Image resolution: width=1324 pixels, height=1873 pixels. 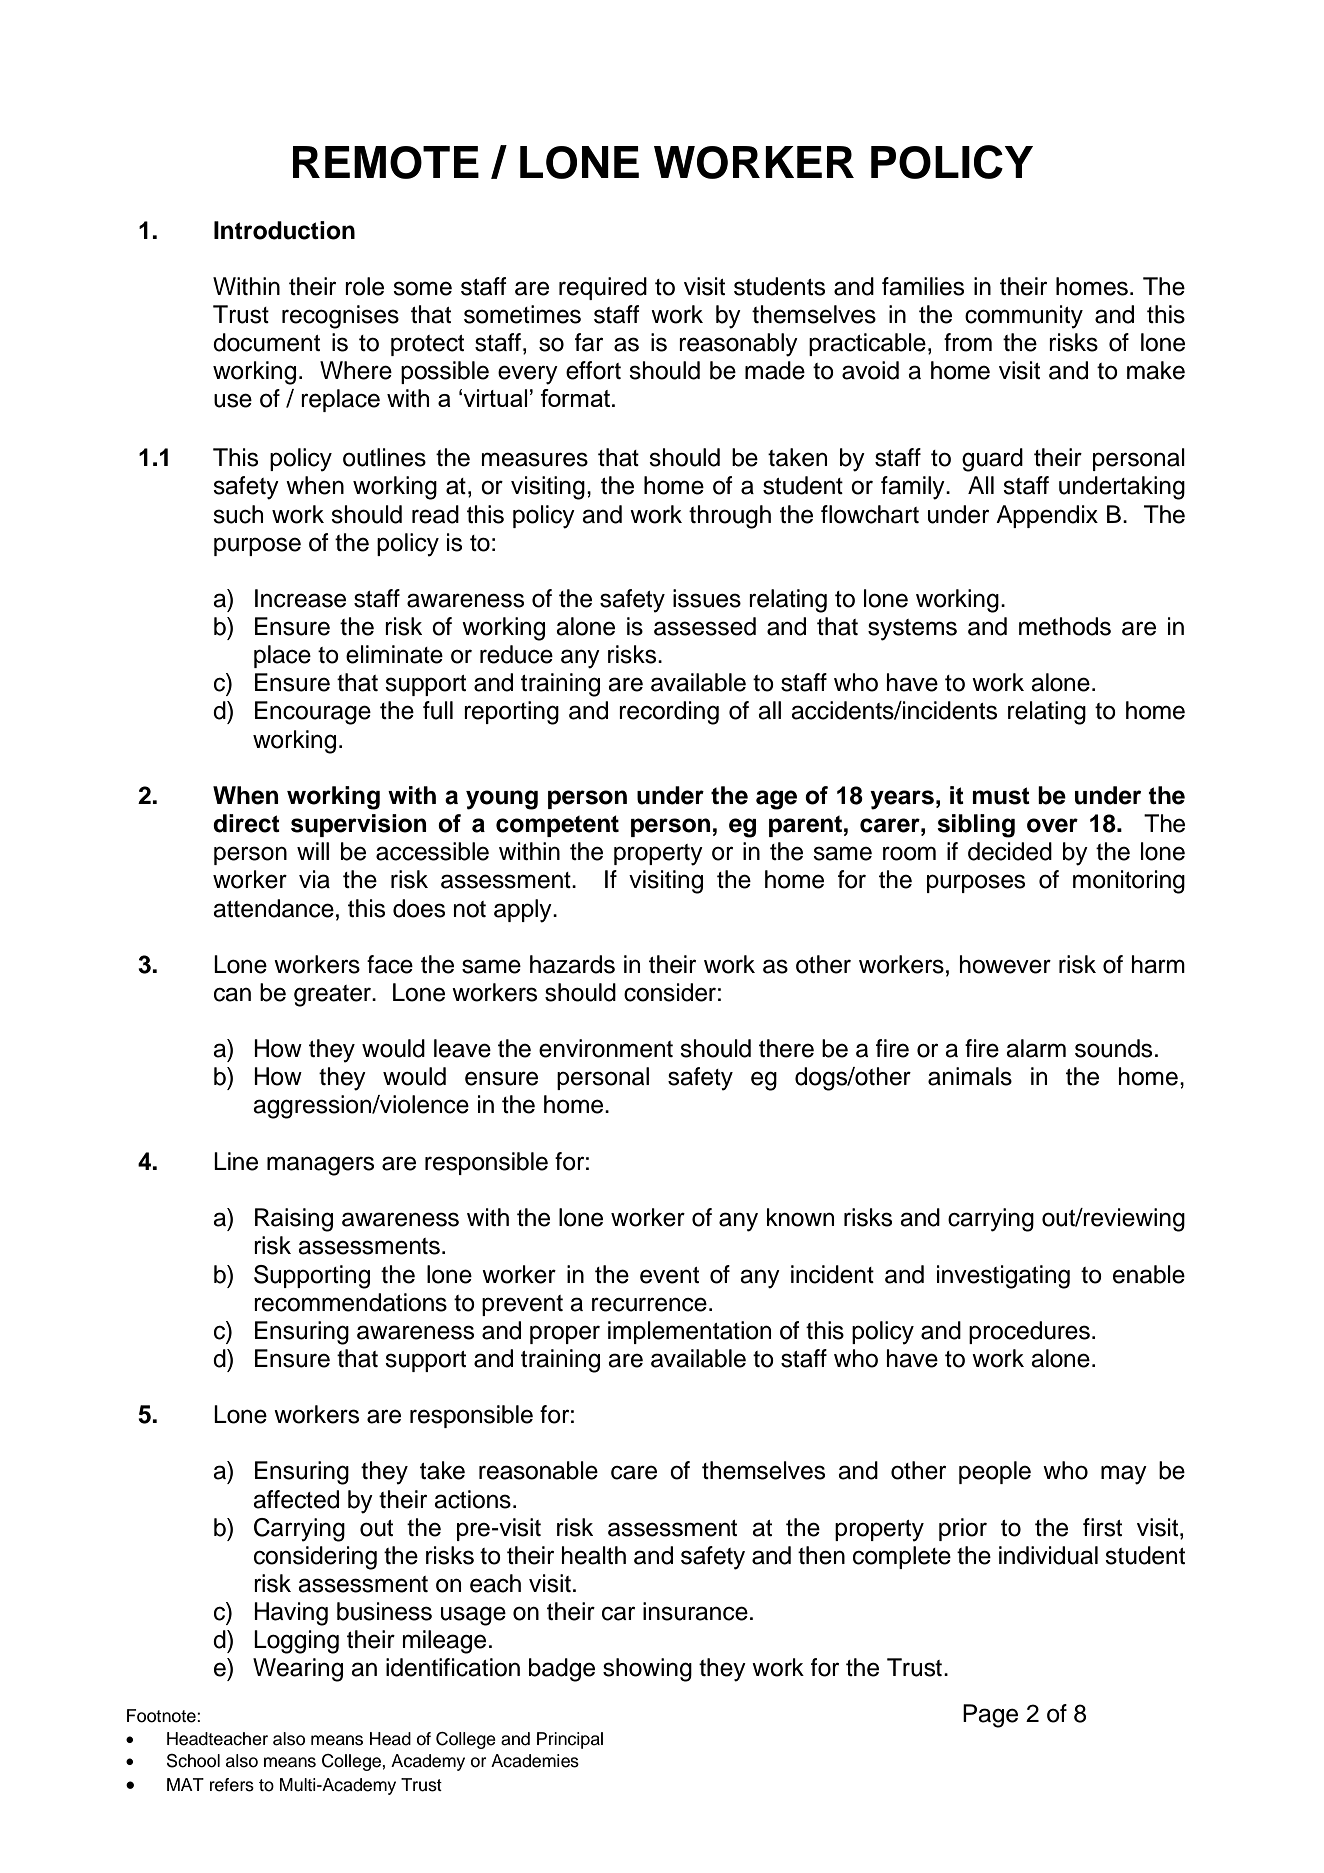 I want to click on Introduction, so click(x=284, y=230).
